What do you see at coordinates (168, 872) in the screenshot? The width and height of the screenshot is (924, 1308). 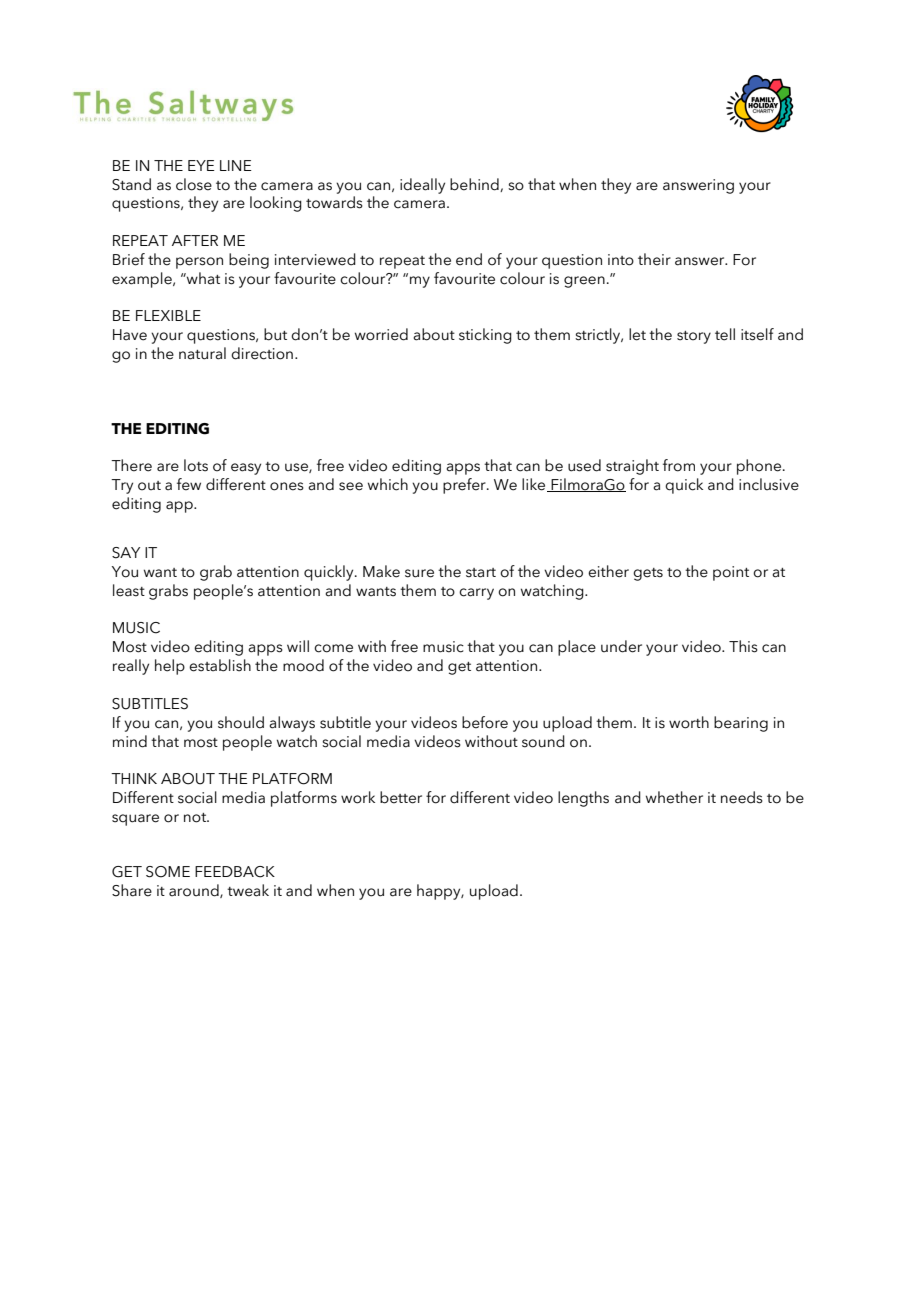 I see `SOME` at bounding box center [168, 872].
